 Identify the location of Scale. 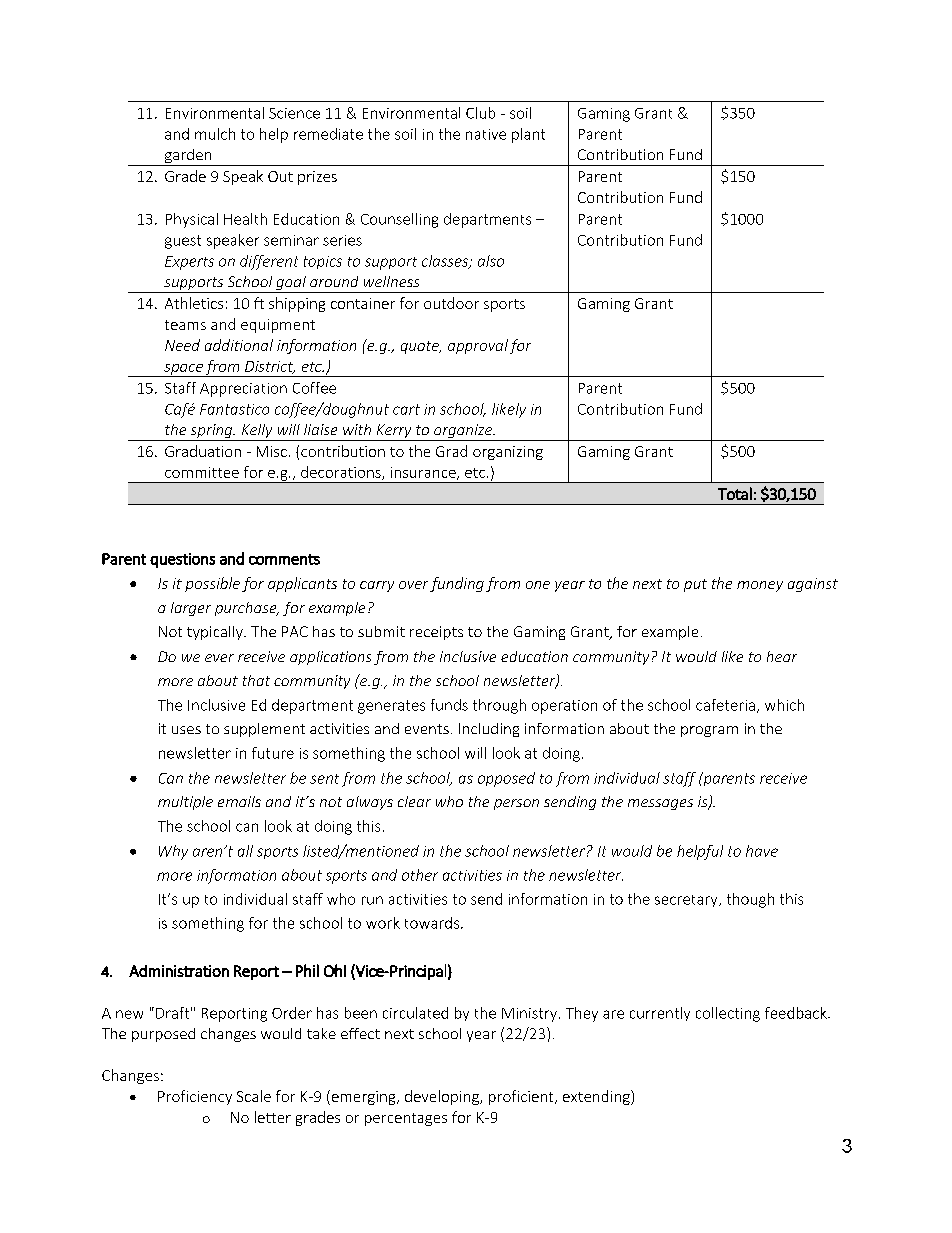
(254, 1096).
